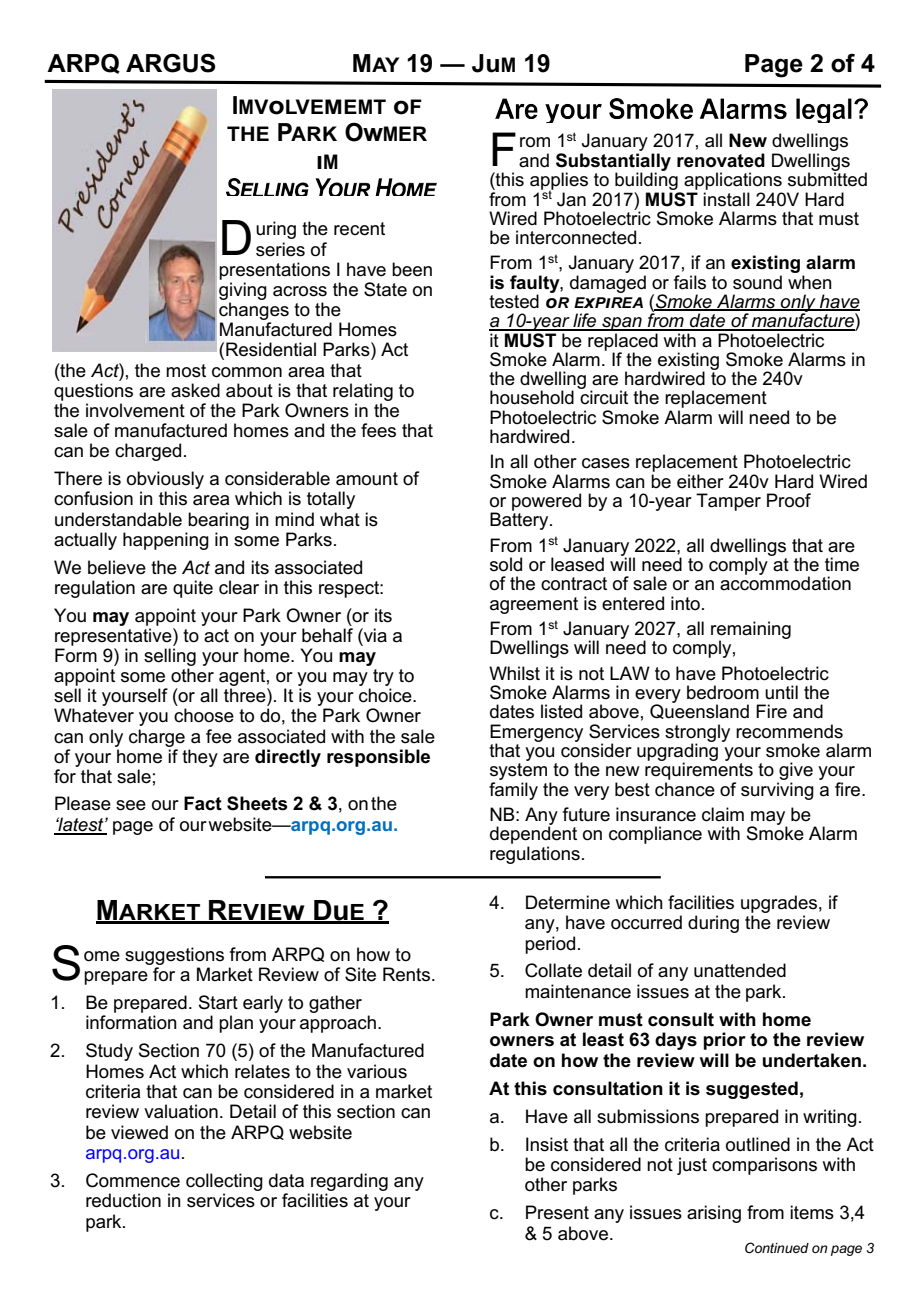 The image size is (924, 1308). What do you see at coordinates (186, 371) in the image?
I see `most` at bounding box center [186, 371].
